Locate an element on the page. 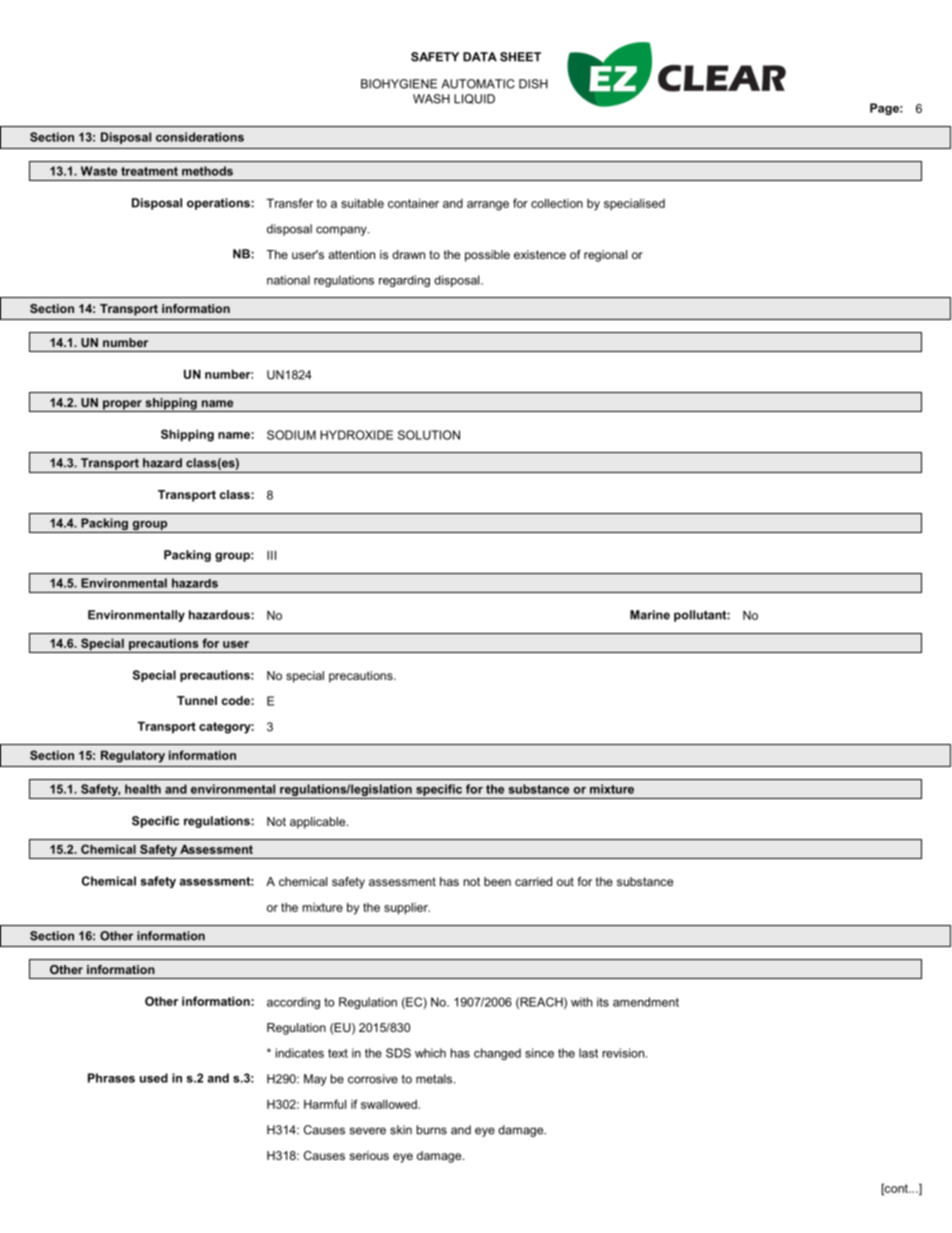 The height and width of the image is (1233, 952). Marine is located at coordinates (650, 615).
